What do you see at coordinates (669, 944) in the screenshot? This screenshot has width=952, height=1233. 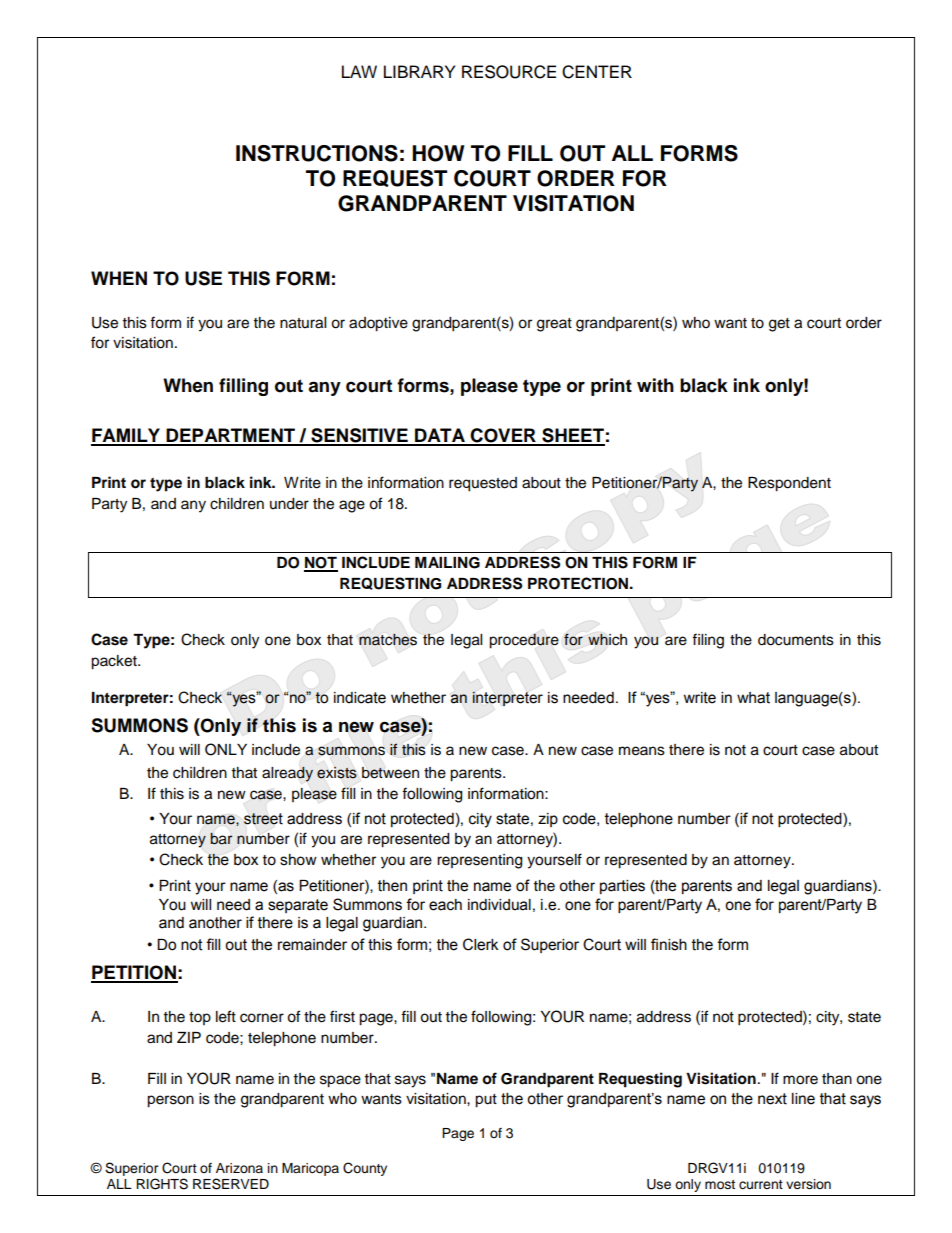 I see `finish` at bounding box center [669, 944].
